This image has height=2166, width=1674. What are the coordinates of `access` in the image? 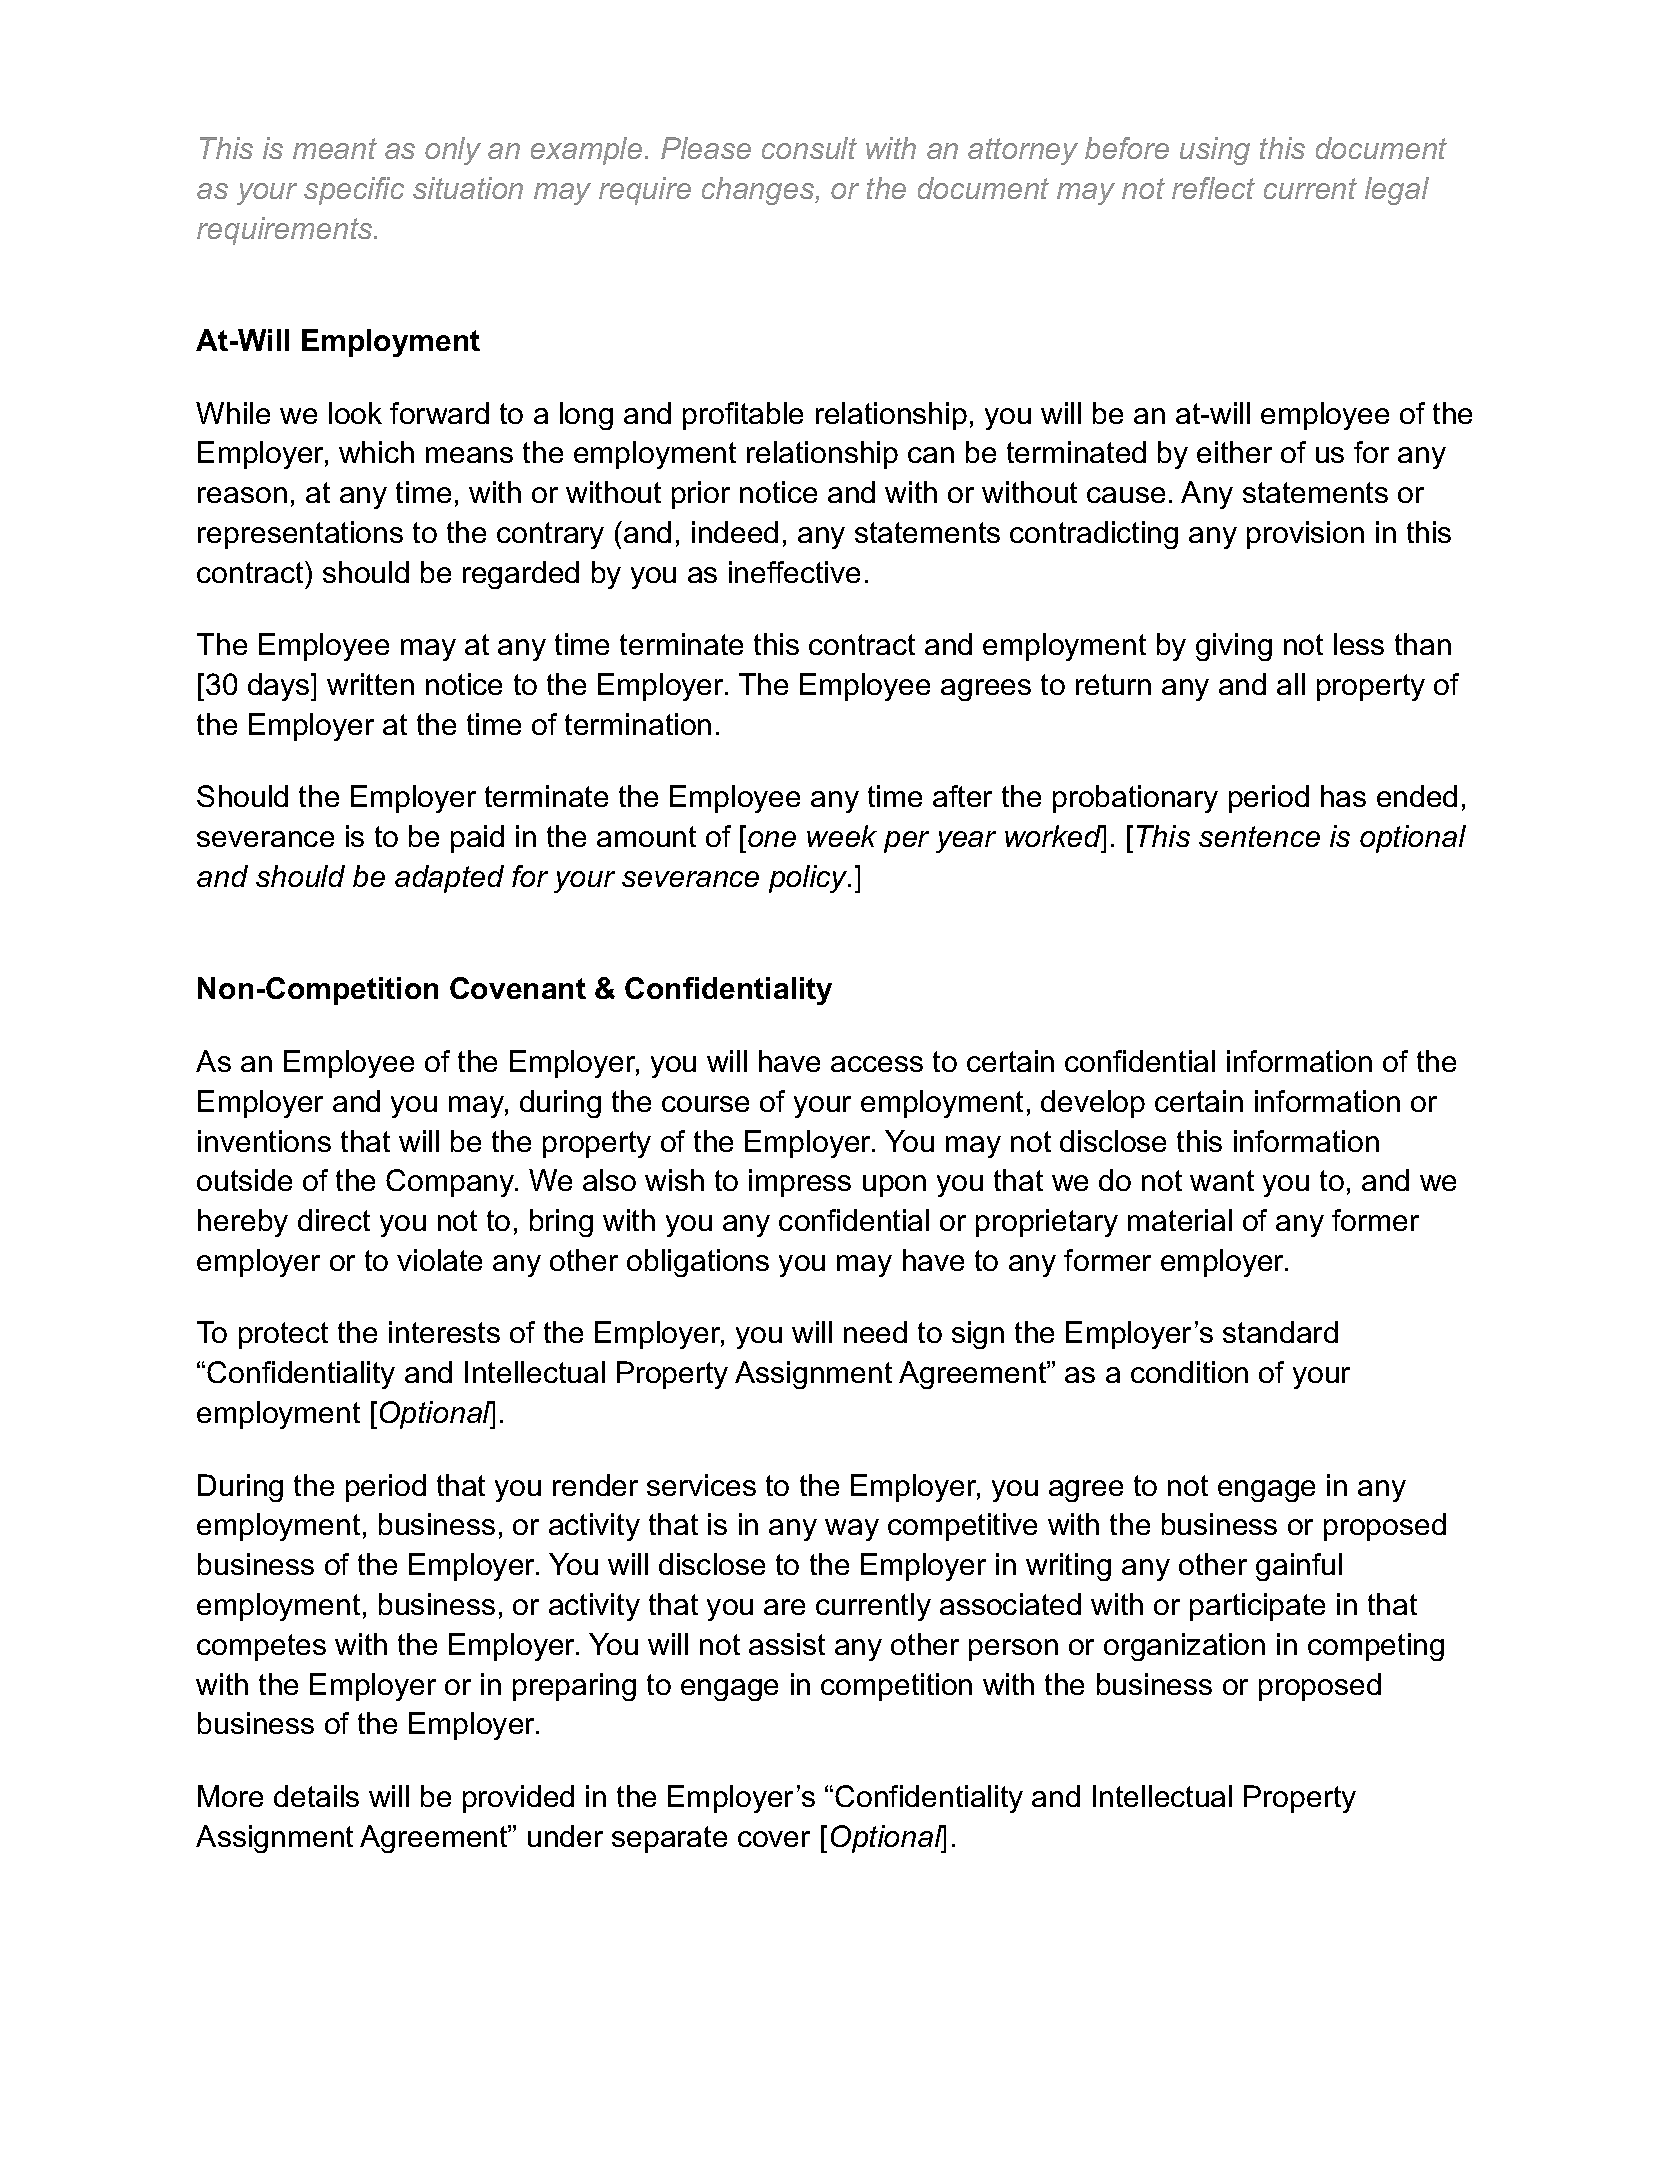 It's located at (877, 1064).
